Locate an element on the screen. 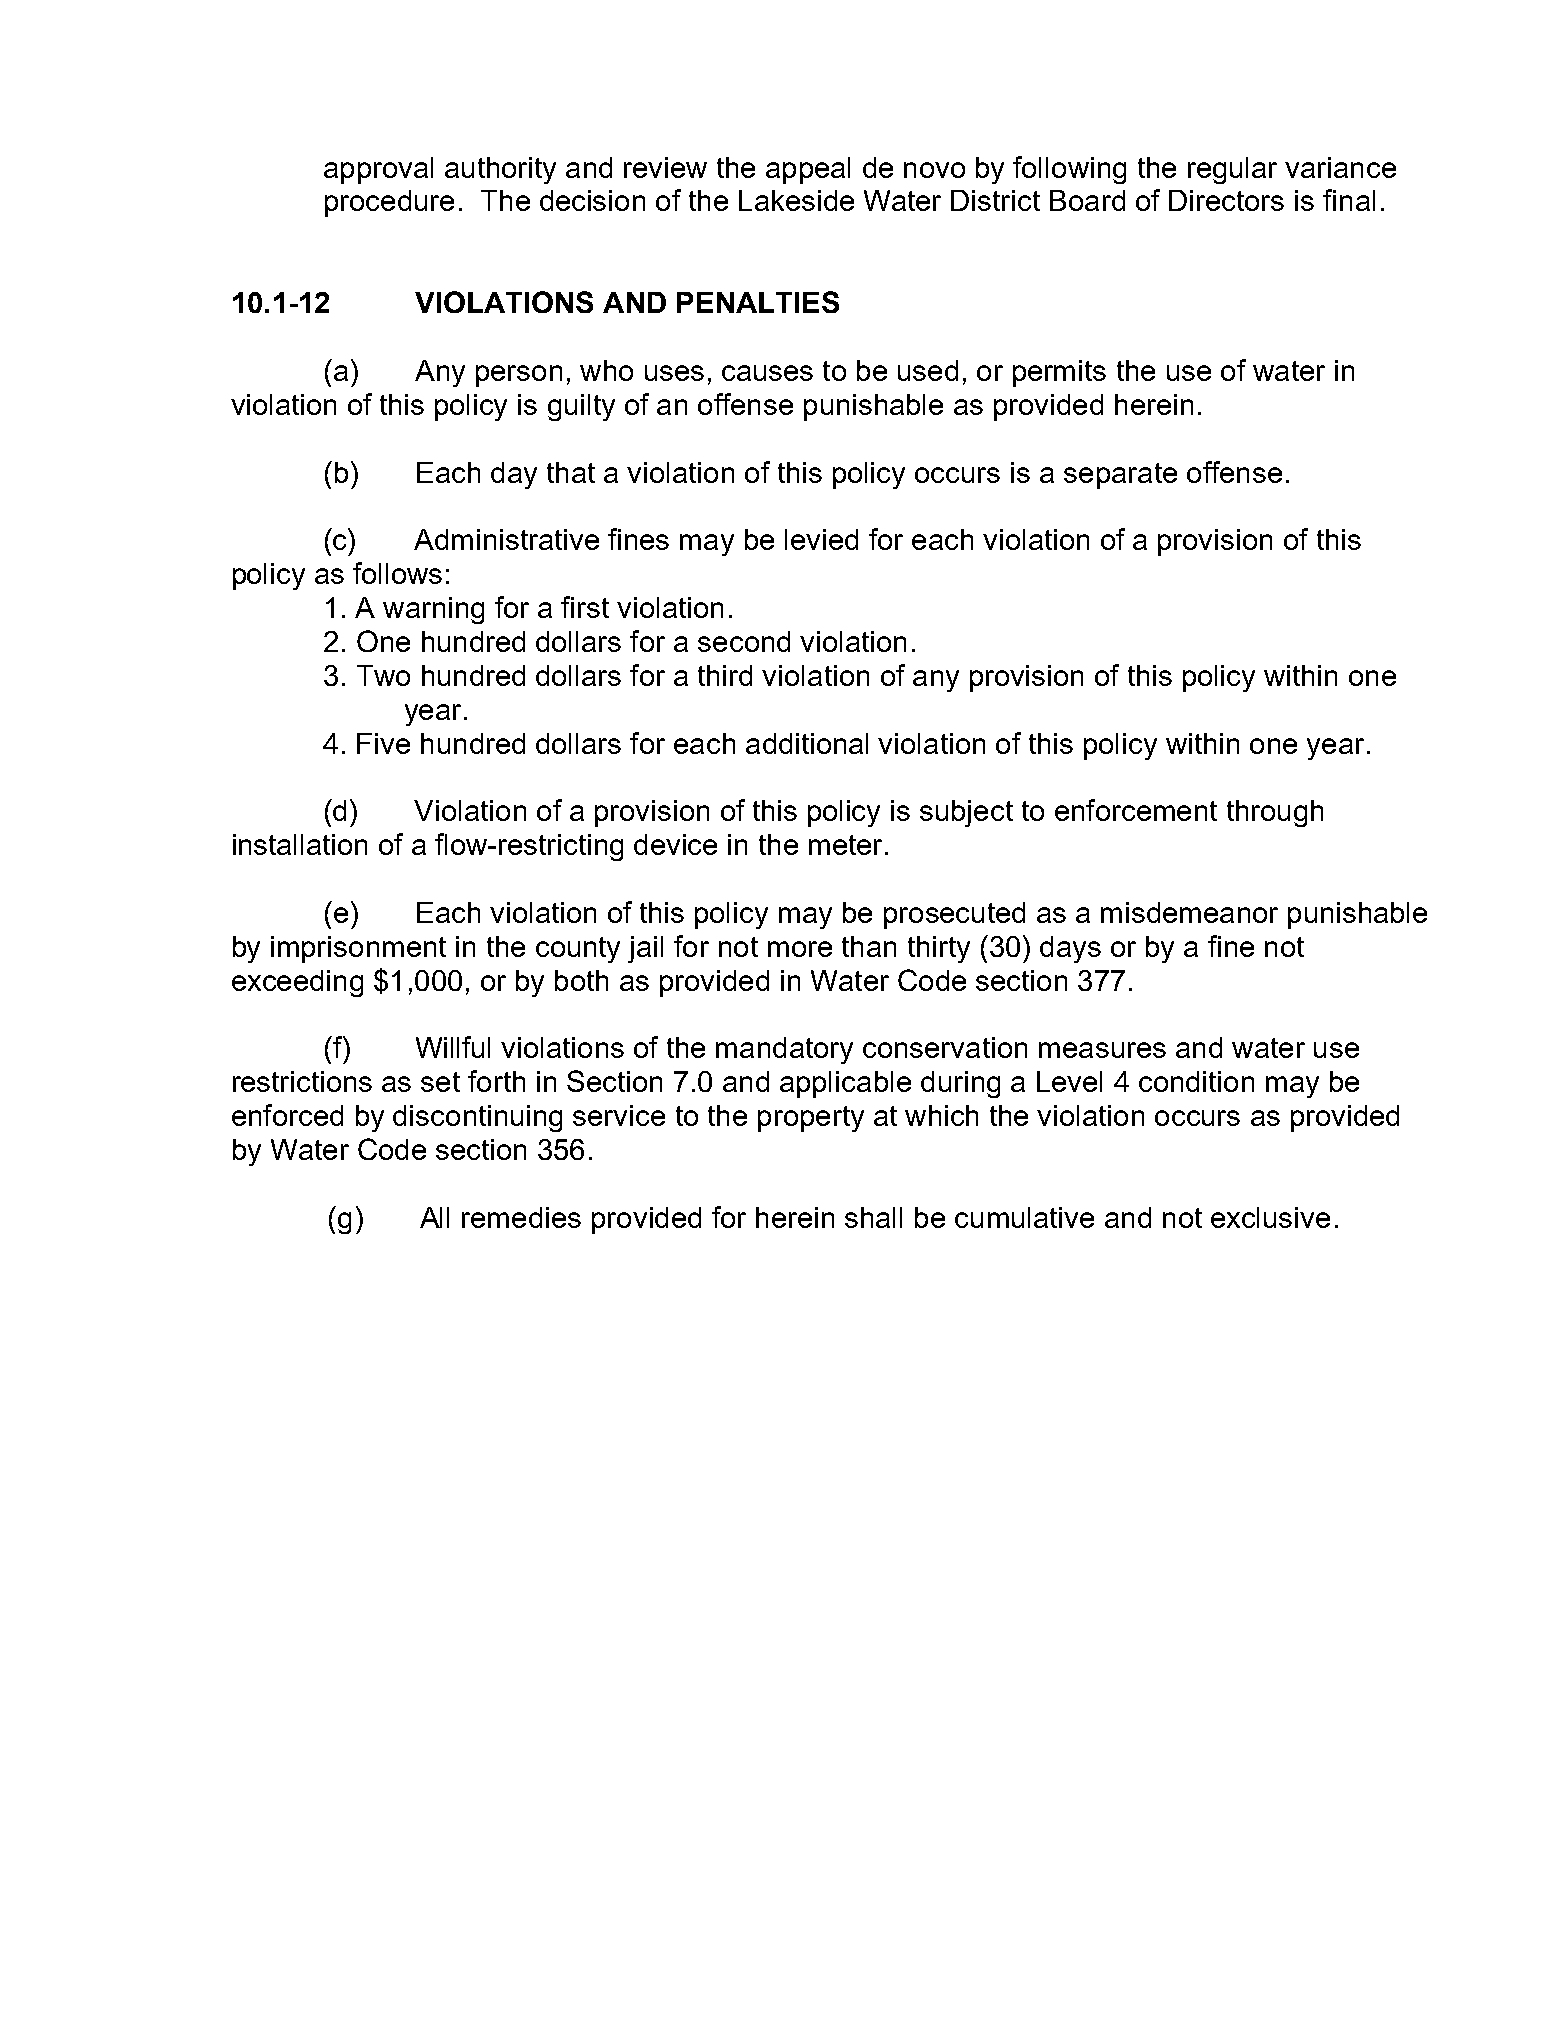 The height and width of the screenshot is (2029, 1568). through is located at coordinates (1275, 813).
